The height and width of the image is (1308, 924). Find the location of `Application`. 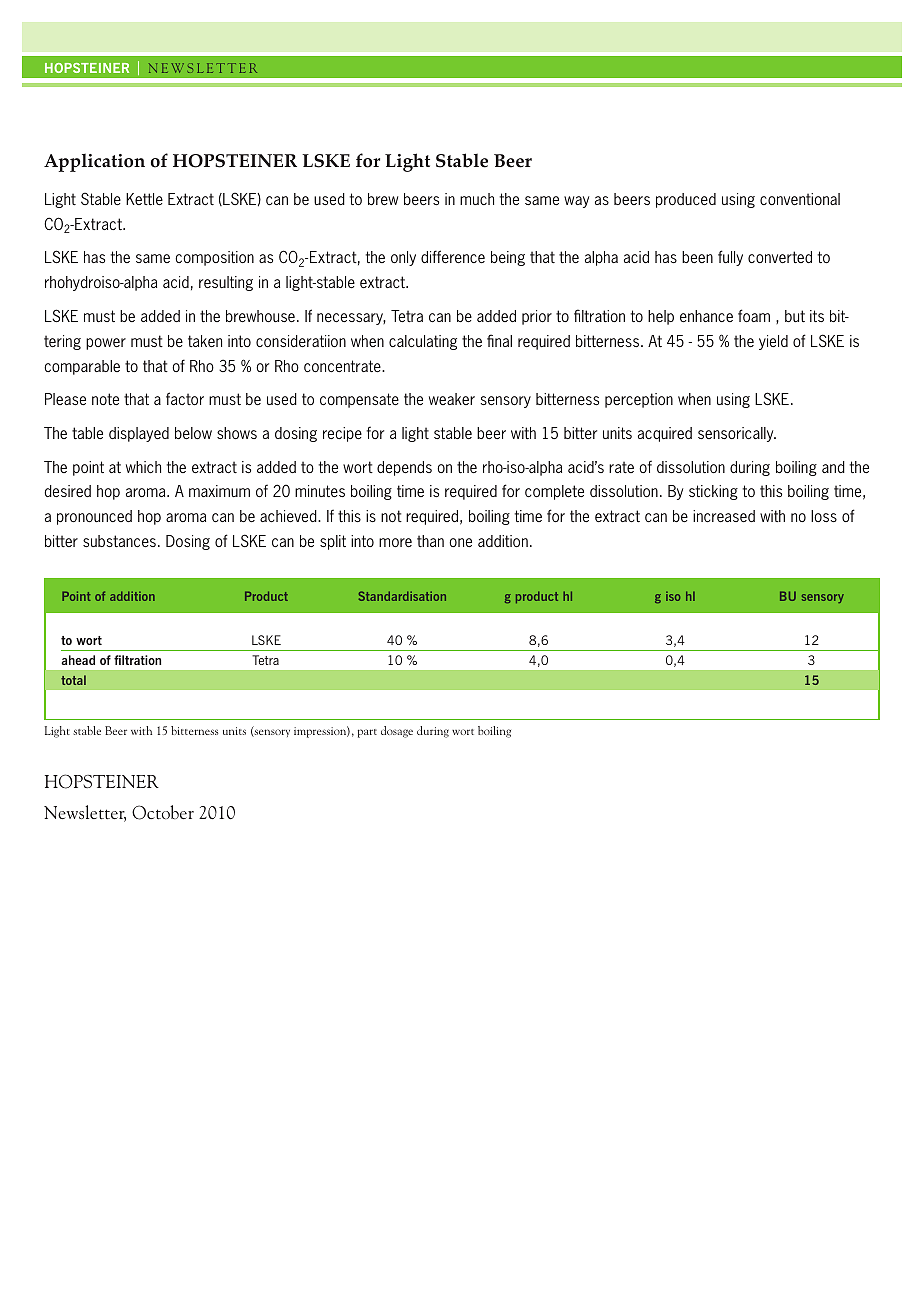

Application is located at coordinates (94, 162).
